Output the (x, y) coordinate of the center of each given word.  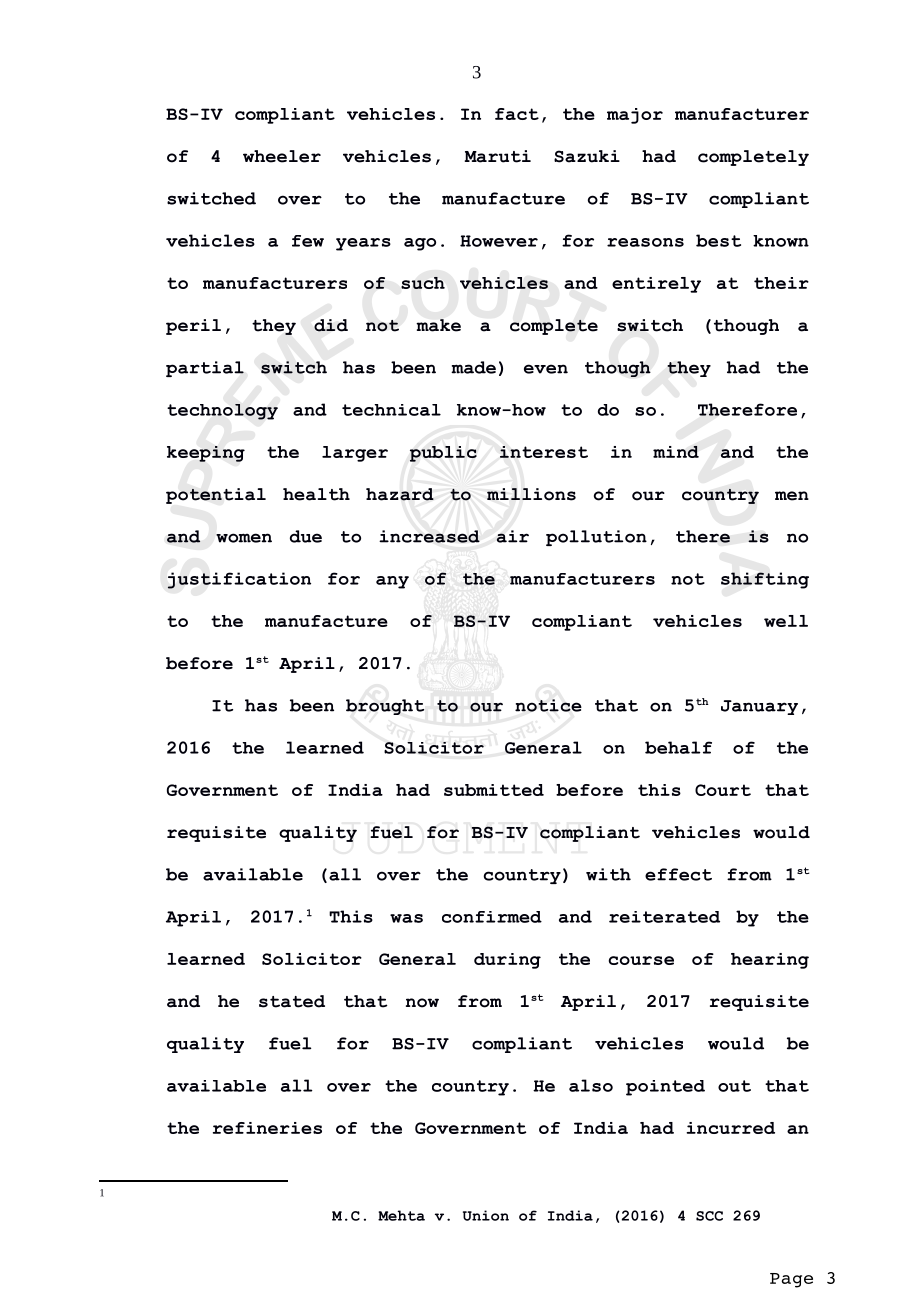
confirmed (492, 917)
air (513, 536)
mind (676, 452)
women (244, 538)
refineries (267, 1128)
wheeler (282, 156)
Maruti (497, 156)
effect (678, 874)
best (718, 240)
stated (292, 1001)
